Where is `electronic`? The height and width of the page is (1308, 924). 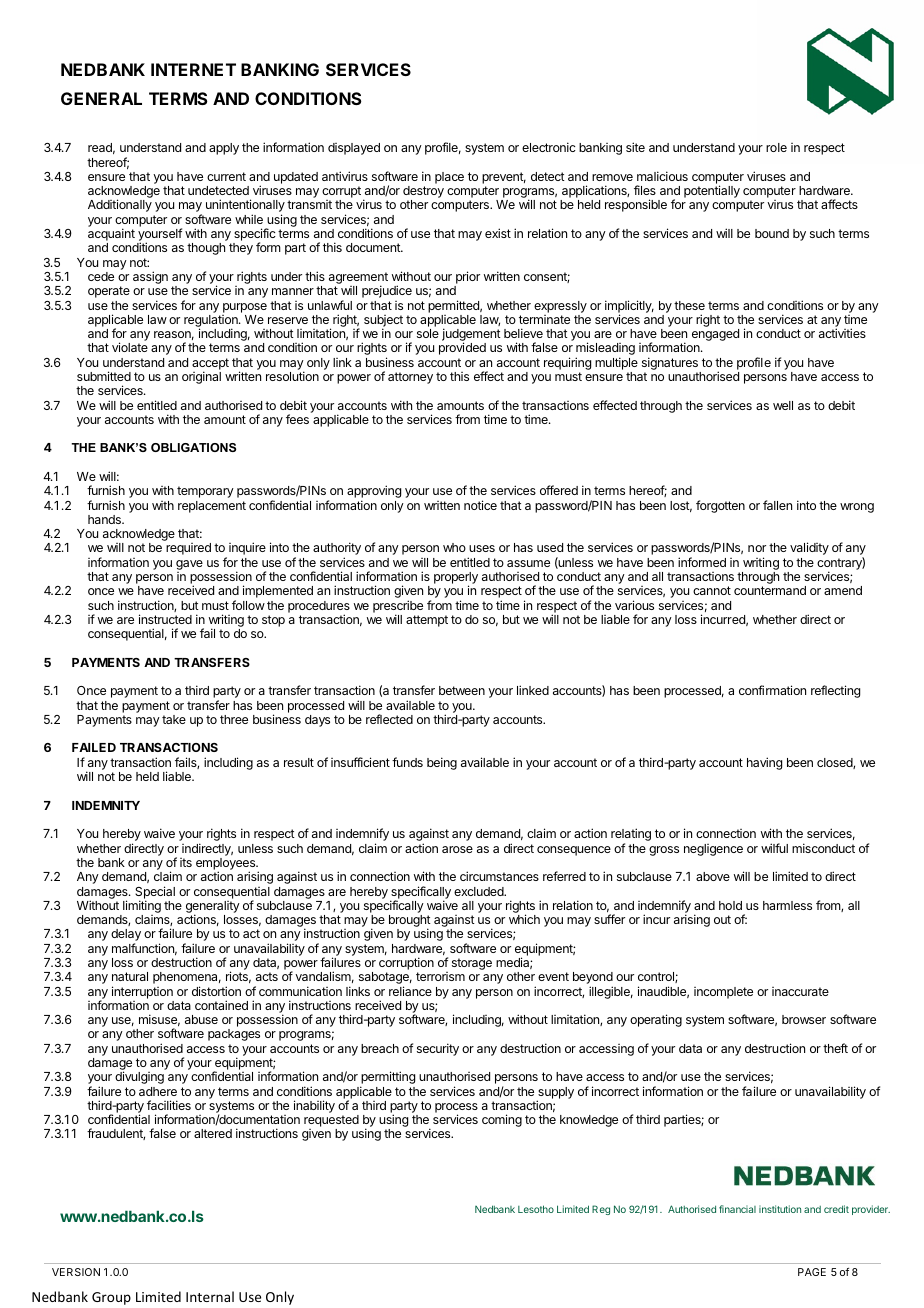
electronic is located at coordinates (549, 147).
